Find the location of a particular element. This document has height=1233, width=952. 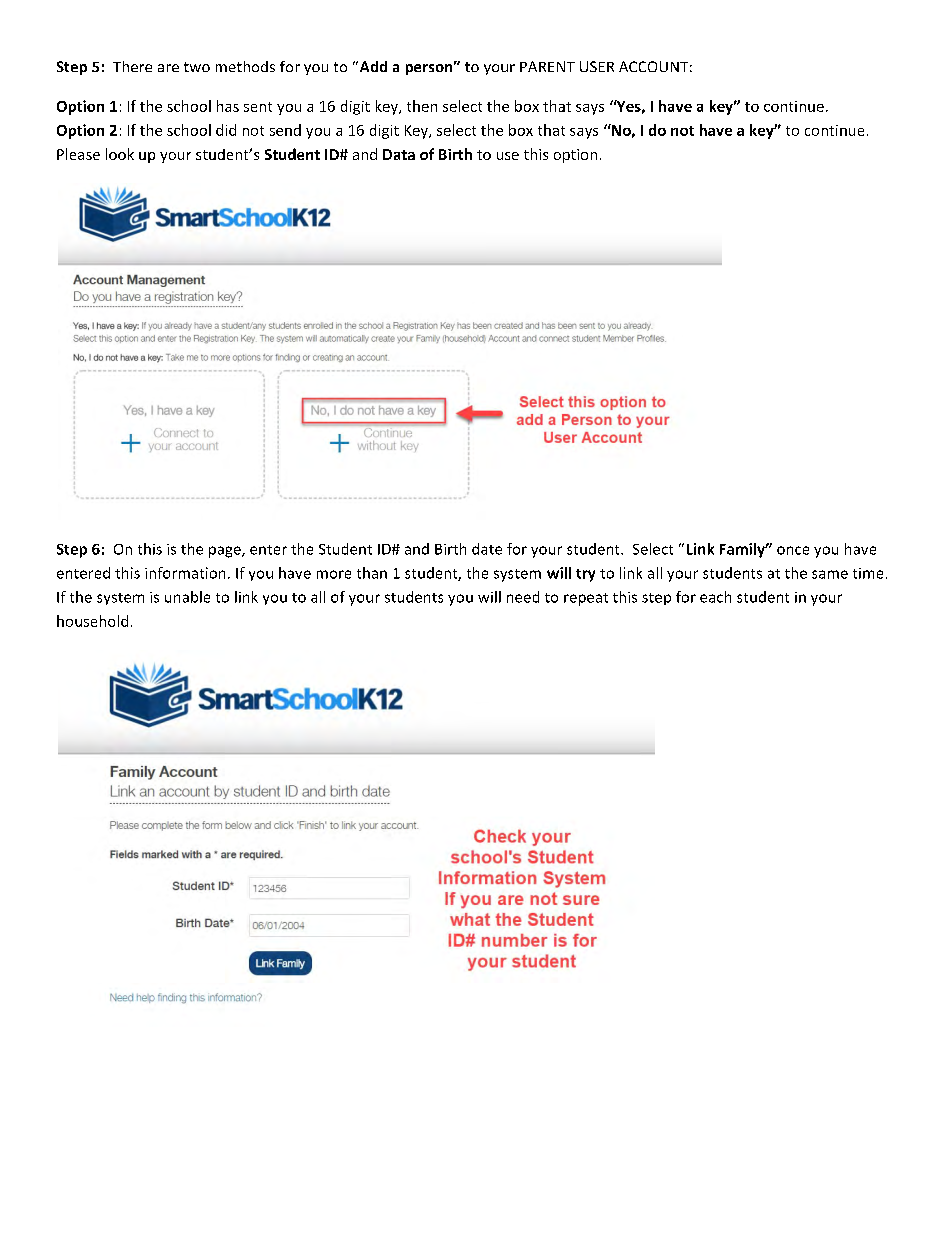

two is located at coordinates (197, 67).
